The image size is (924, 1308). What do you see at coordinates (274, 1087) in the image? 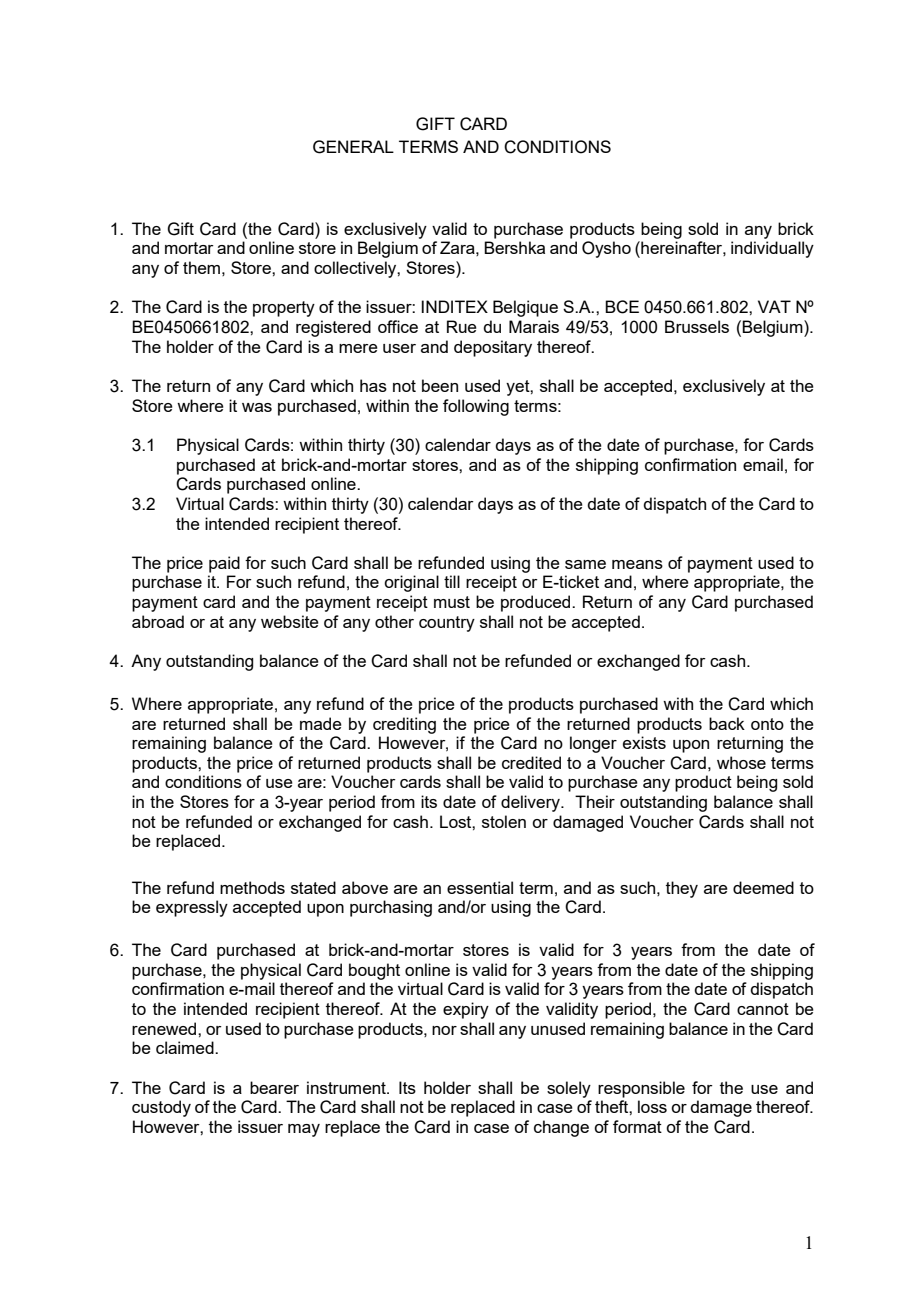
I see `bearer` at bounding box center [274, 1087].
